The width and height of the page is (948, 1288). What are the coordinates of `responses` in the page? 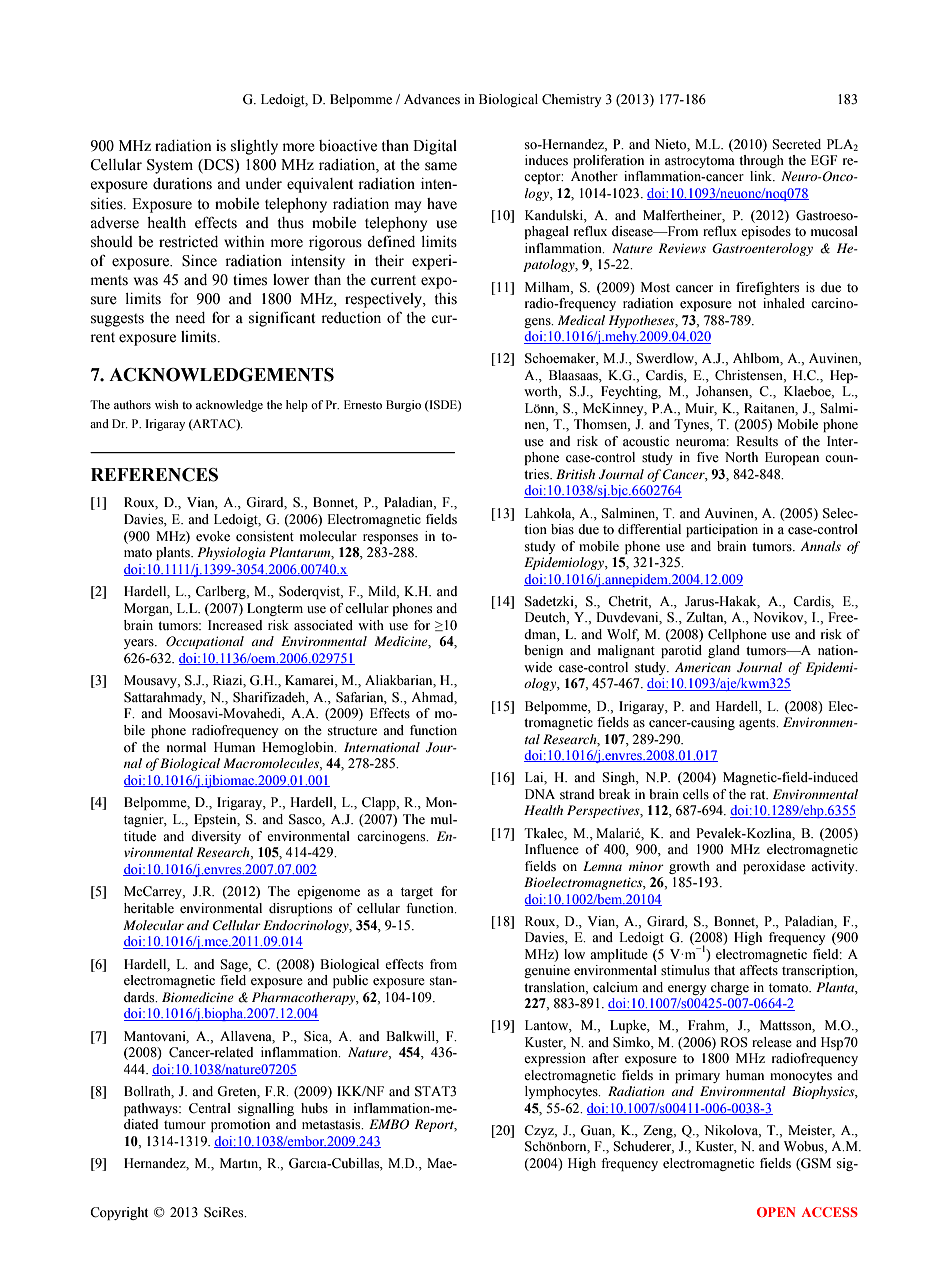 It's located at (390, 539).
